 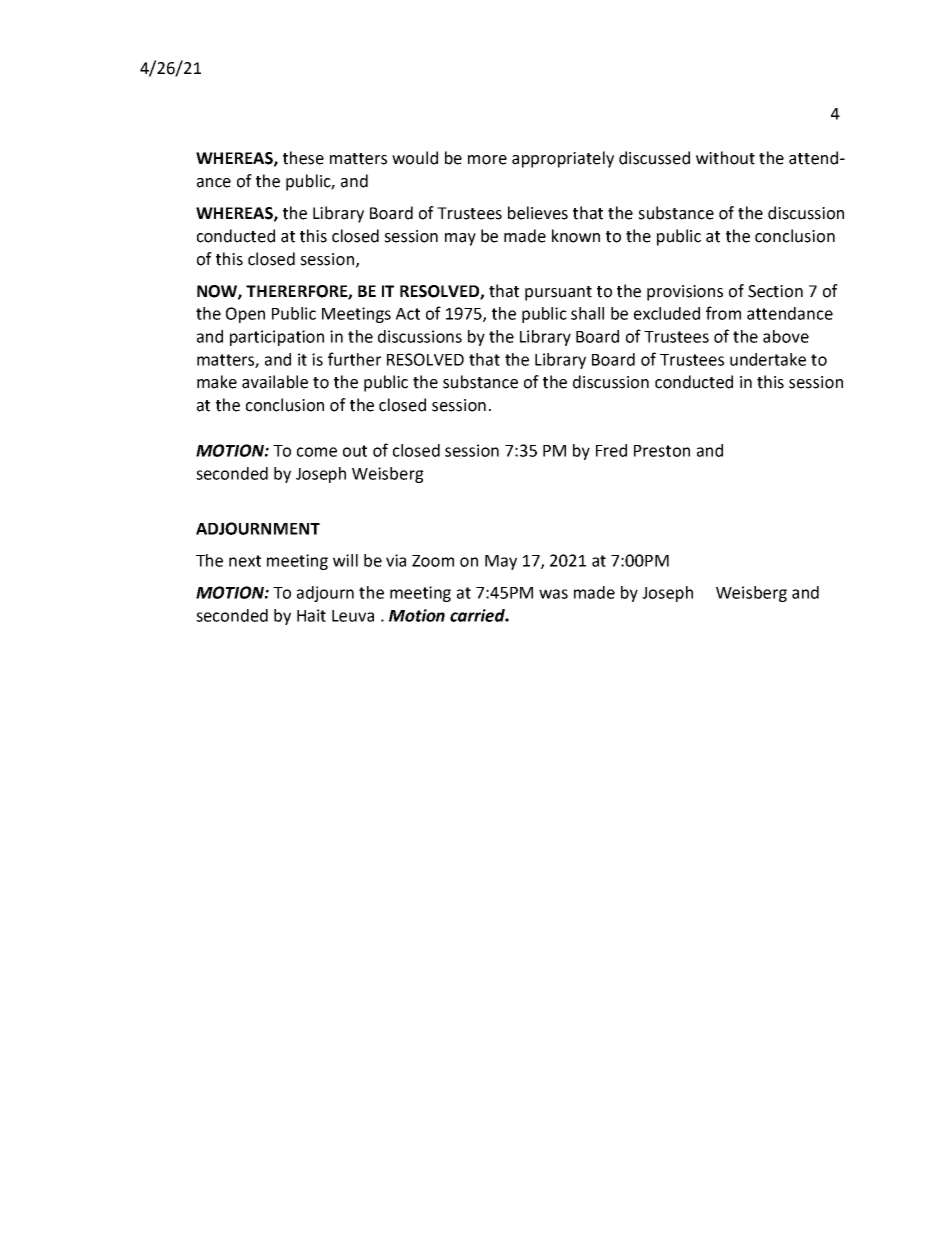 I want to click on next, so click(x=245, y=561).
